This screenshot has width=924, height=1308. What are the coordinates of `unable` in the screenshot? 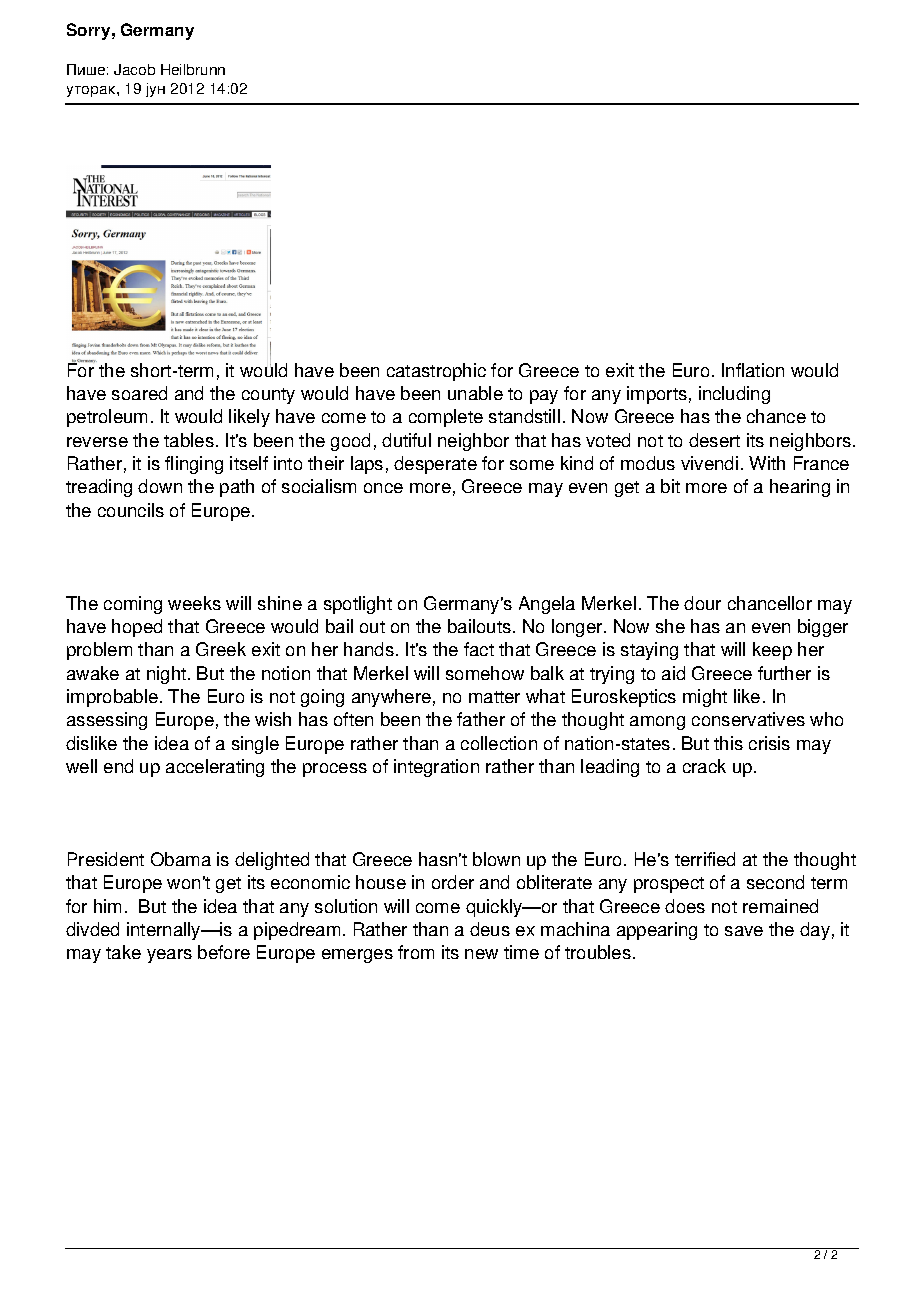 It's located at (475, 393).
